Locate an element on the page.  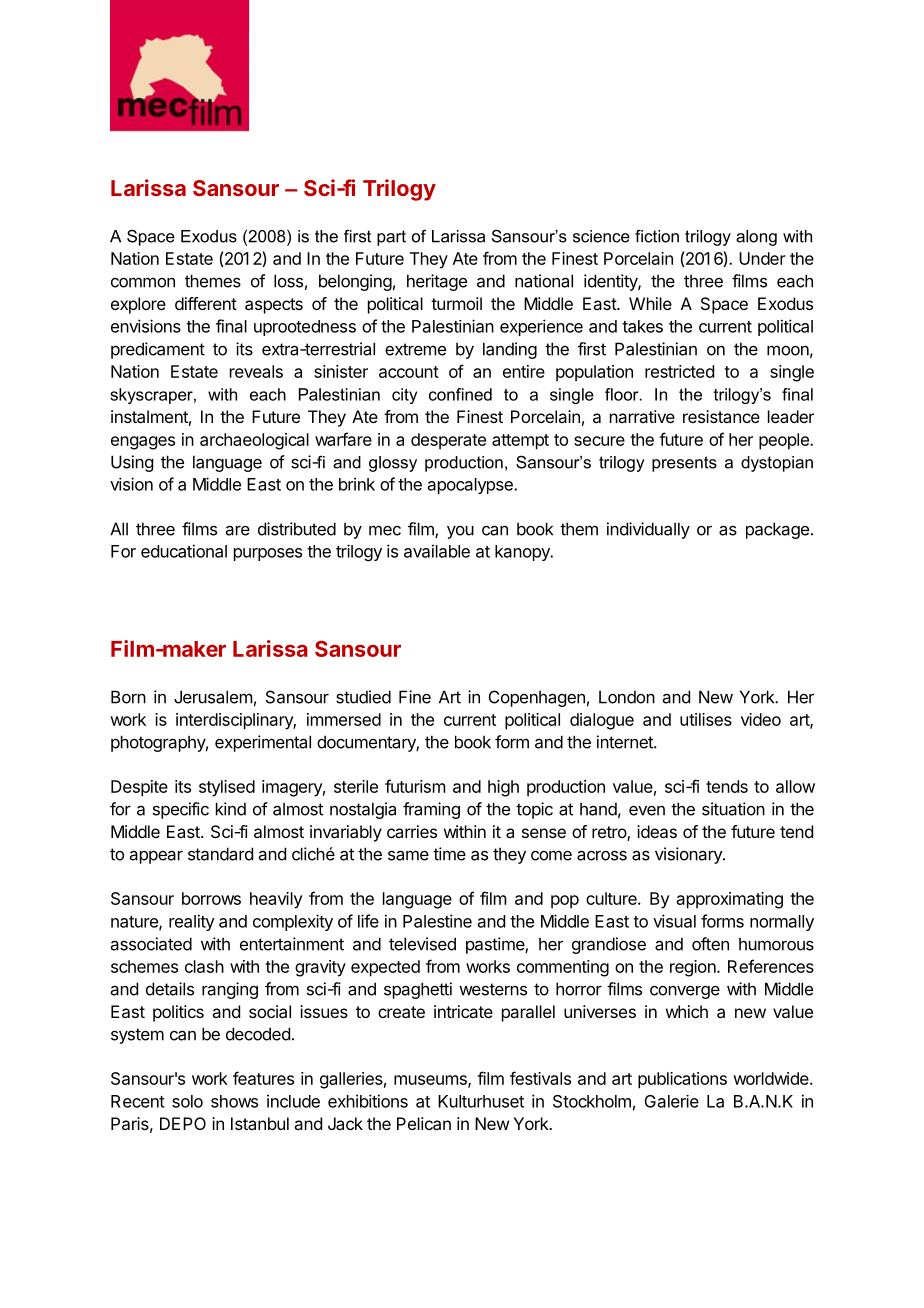
publications is located at coordinates (682, 1080).
